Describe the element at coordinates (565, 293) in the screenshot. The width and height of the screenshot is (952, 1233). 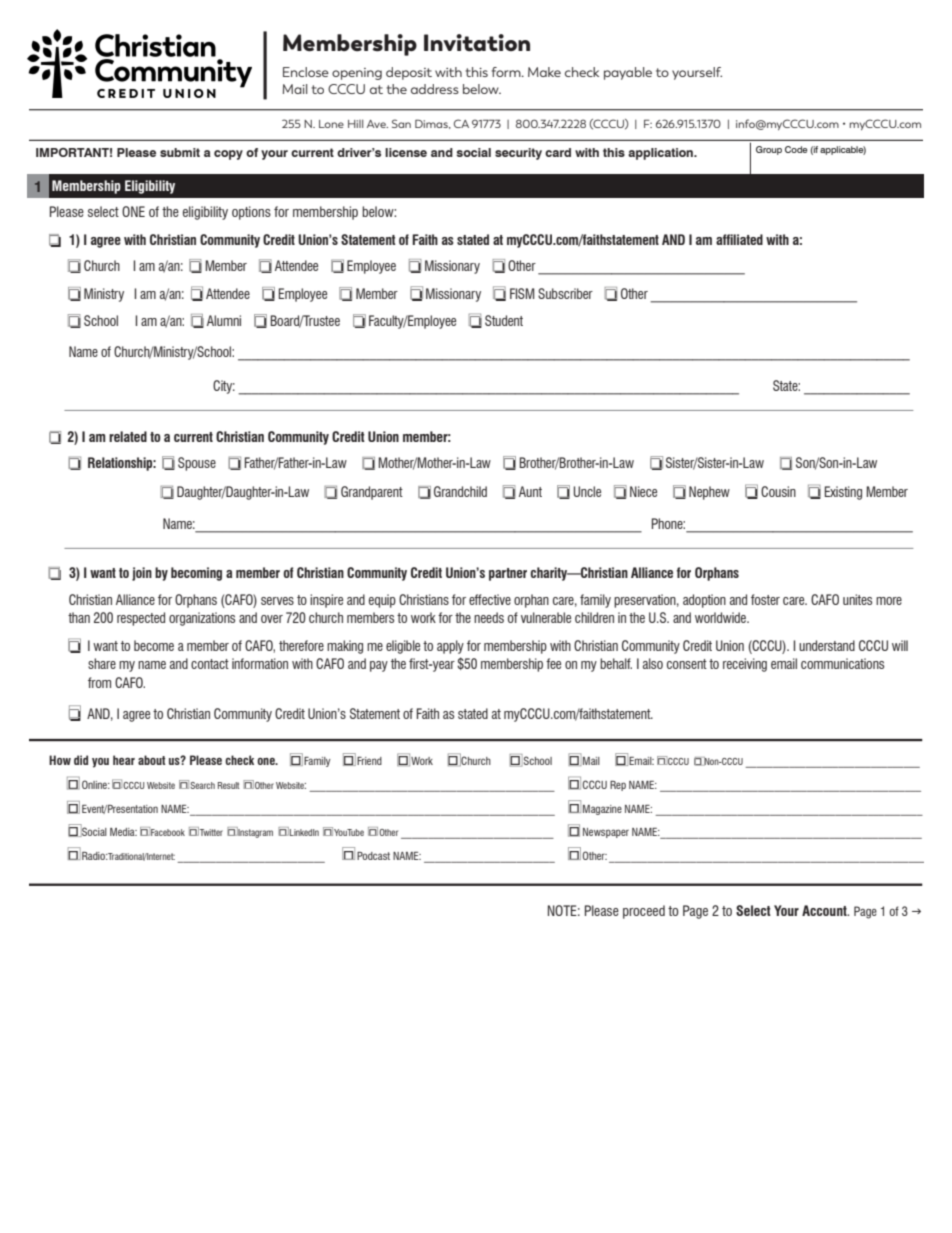
I see `Subscriber` at that location.
